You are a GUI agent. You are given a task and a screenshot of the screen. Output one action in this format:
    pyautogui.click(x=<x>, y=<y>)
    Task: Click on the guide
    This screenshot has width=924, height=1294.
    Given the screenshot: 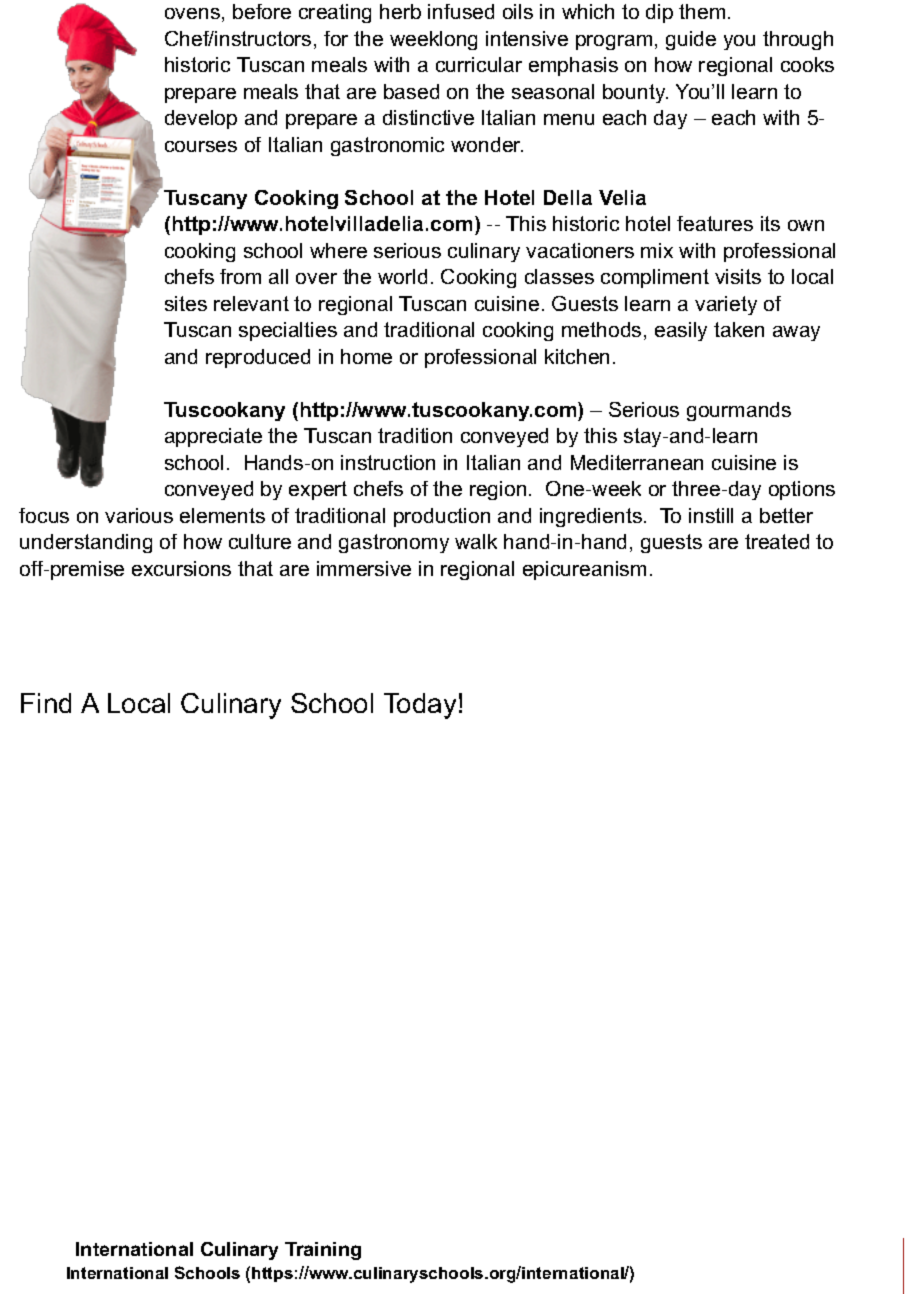 What is the action you would take?
    pyautogui.click(x=691, y=40)
